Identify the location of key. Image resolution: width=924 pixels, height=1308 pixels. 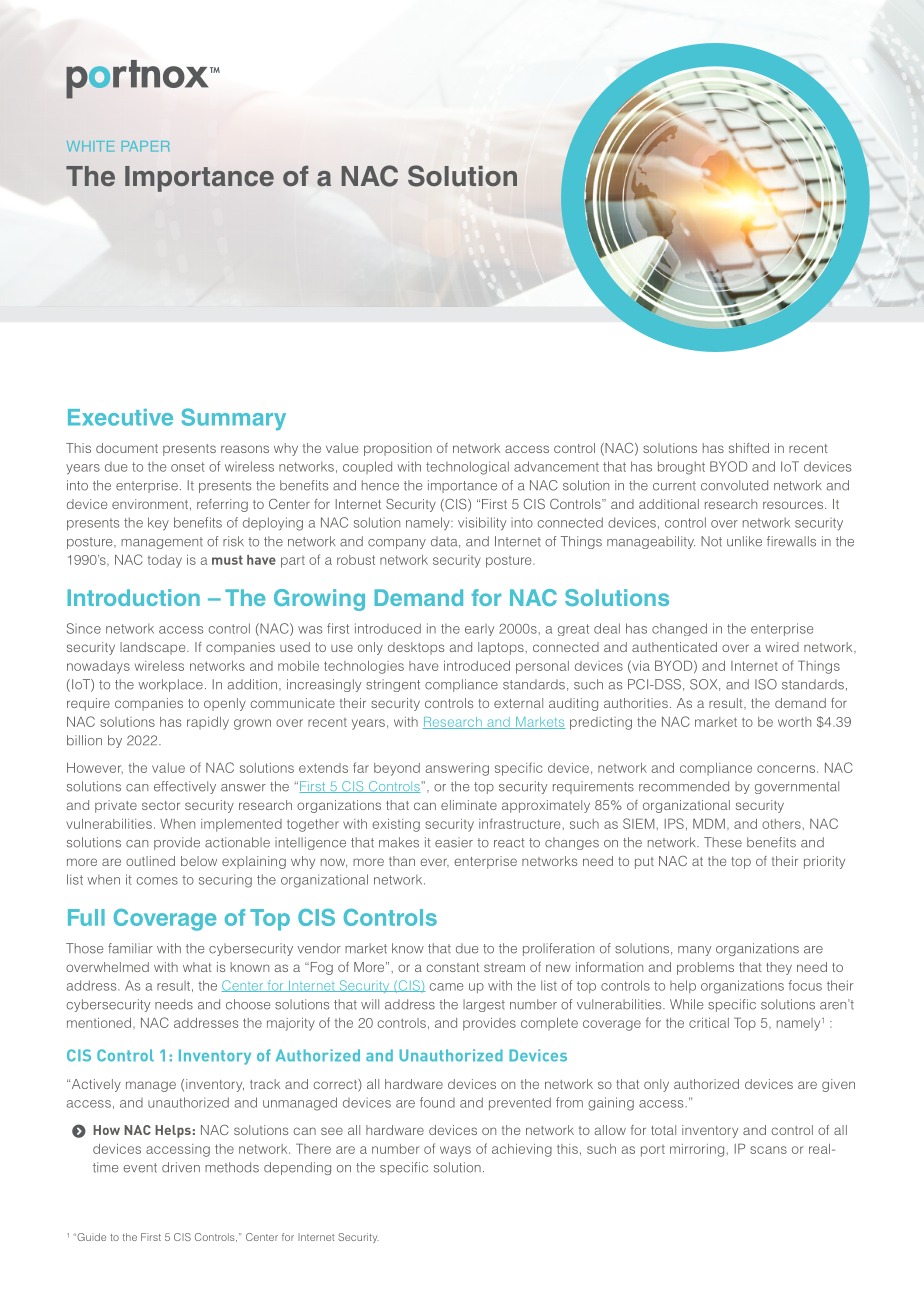
(158, 524).
